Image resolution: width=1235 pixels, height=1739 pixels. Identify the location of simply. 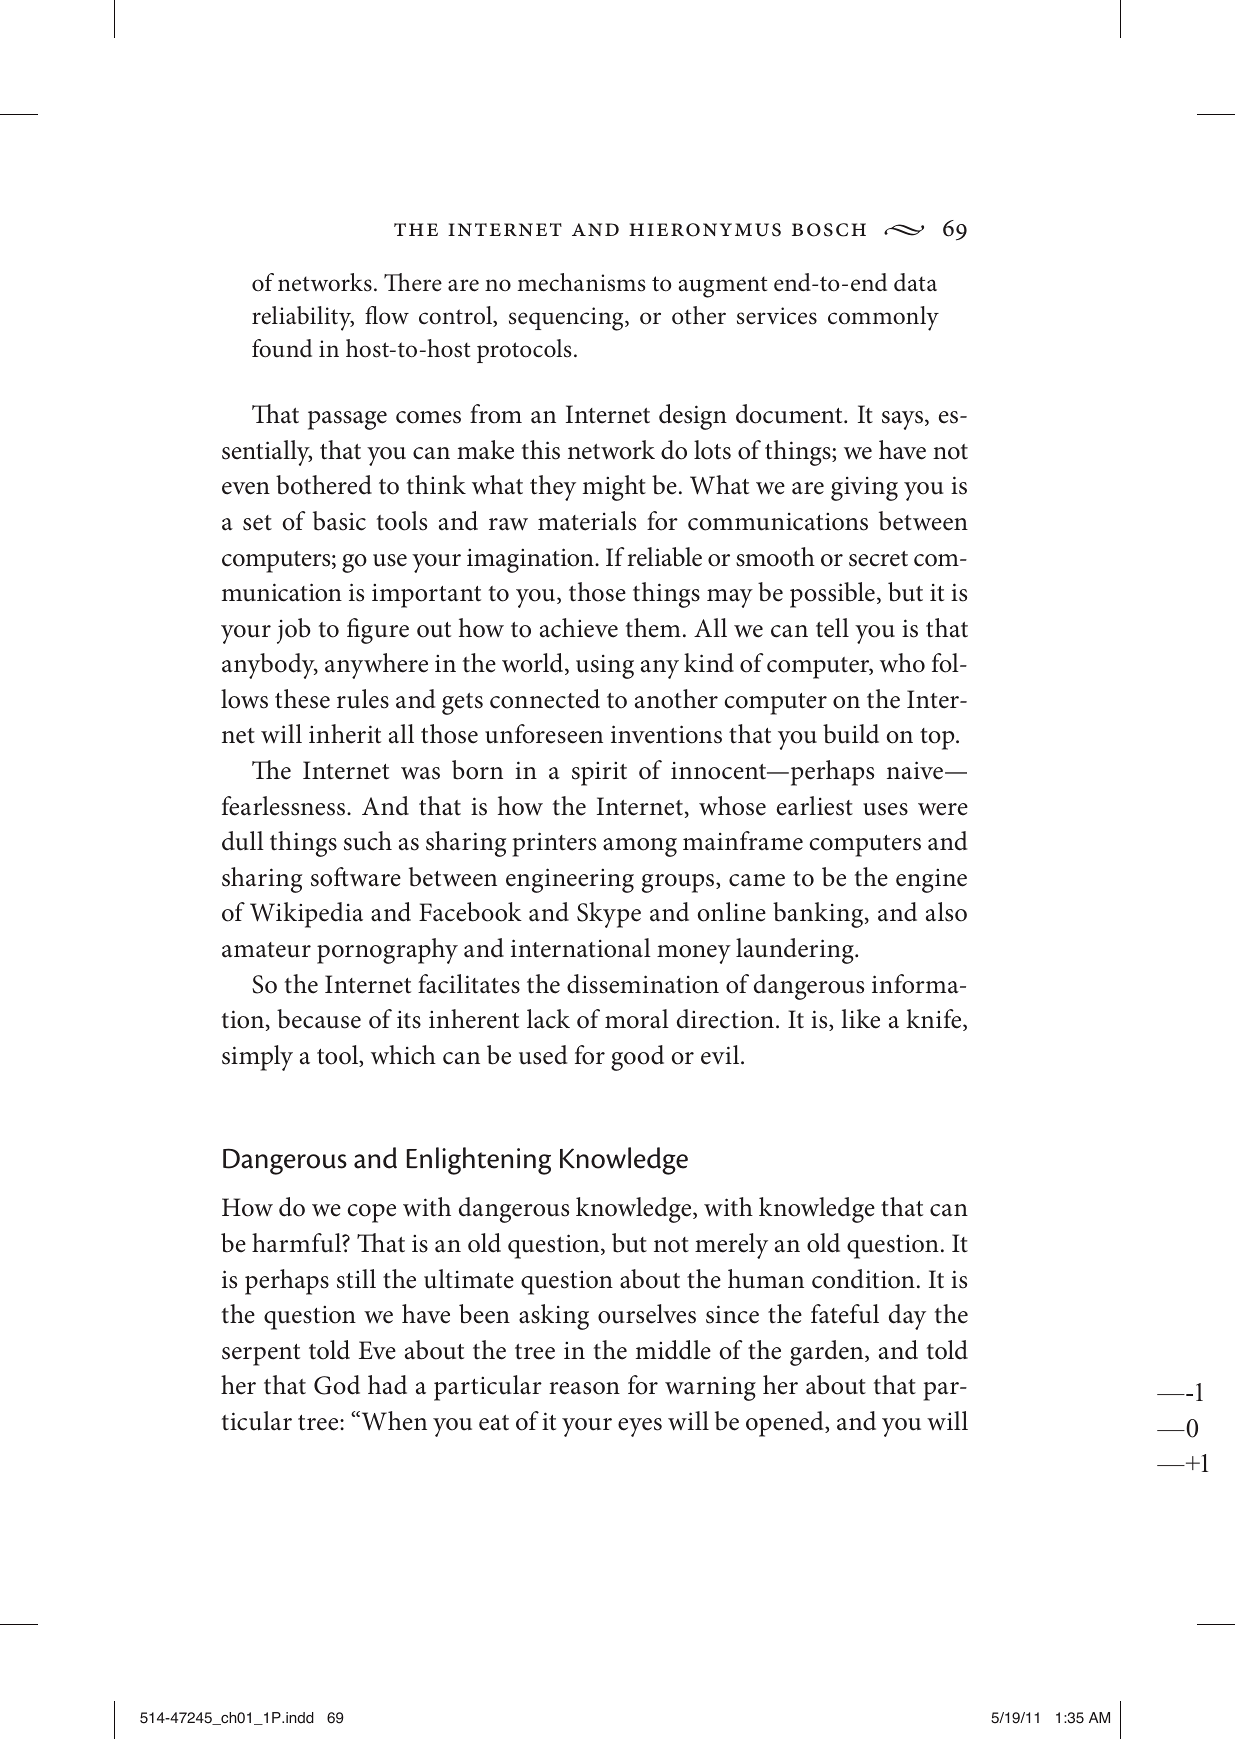
(257, 1058).
